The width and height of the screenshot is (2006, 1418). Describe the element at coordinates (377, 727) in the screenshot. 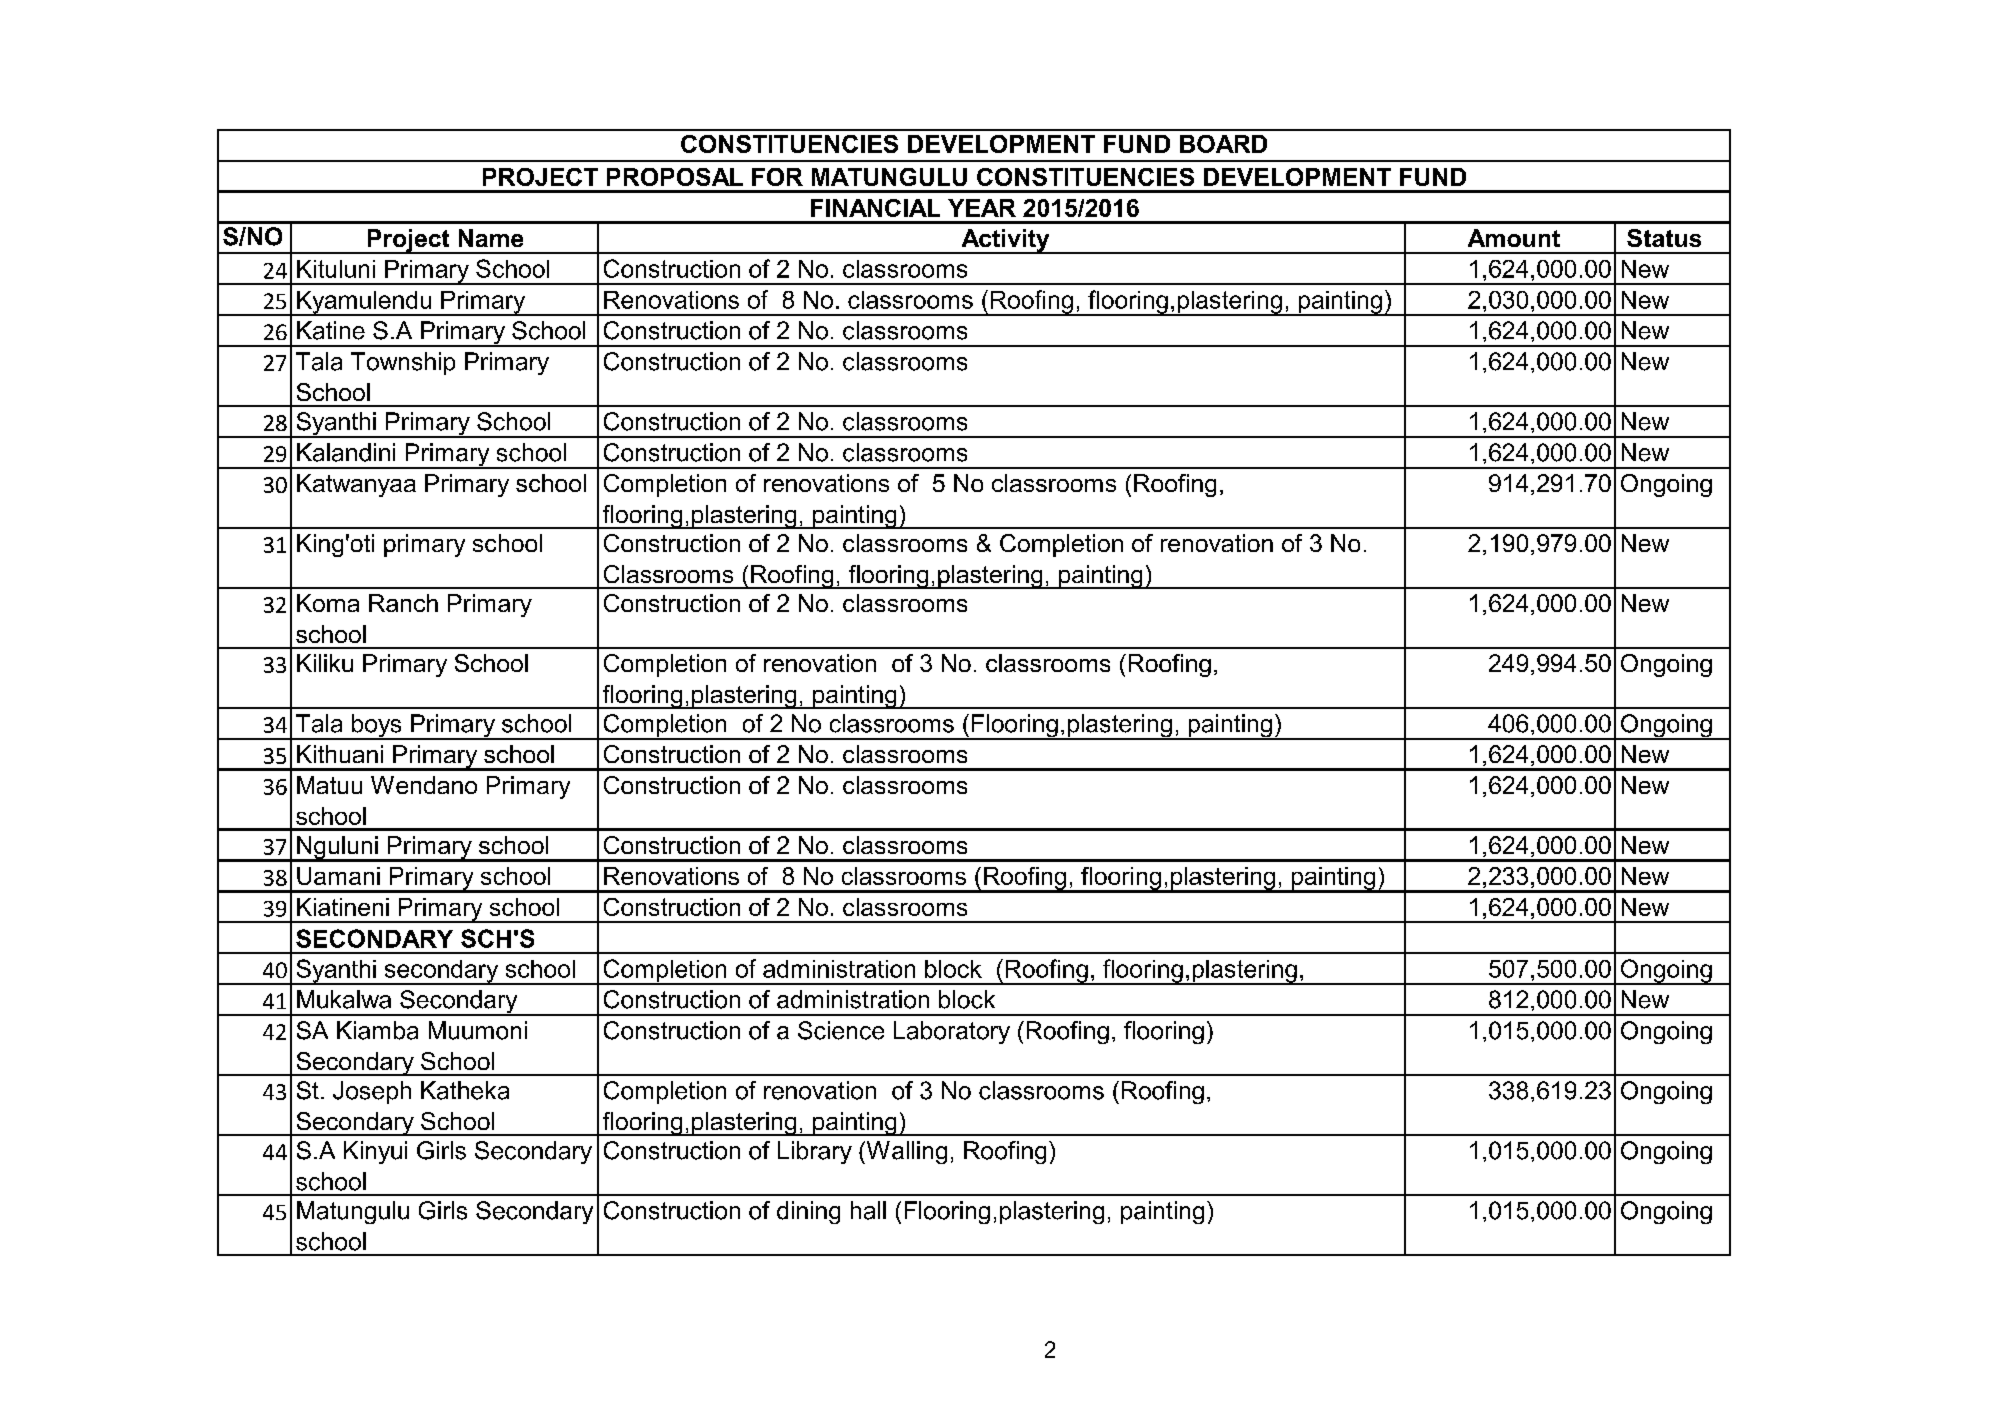

I see `boys` at that location.
